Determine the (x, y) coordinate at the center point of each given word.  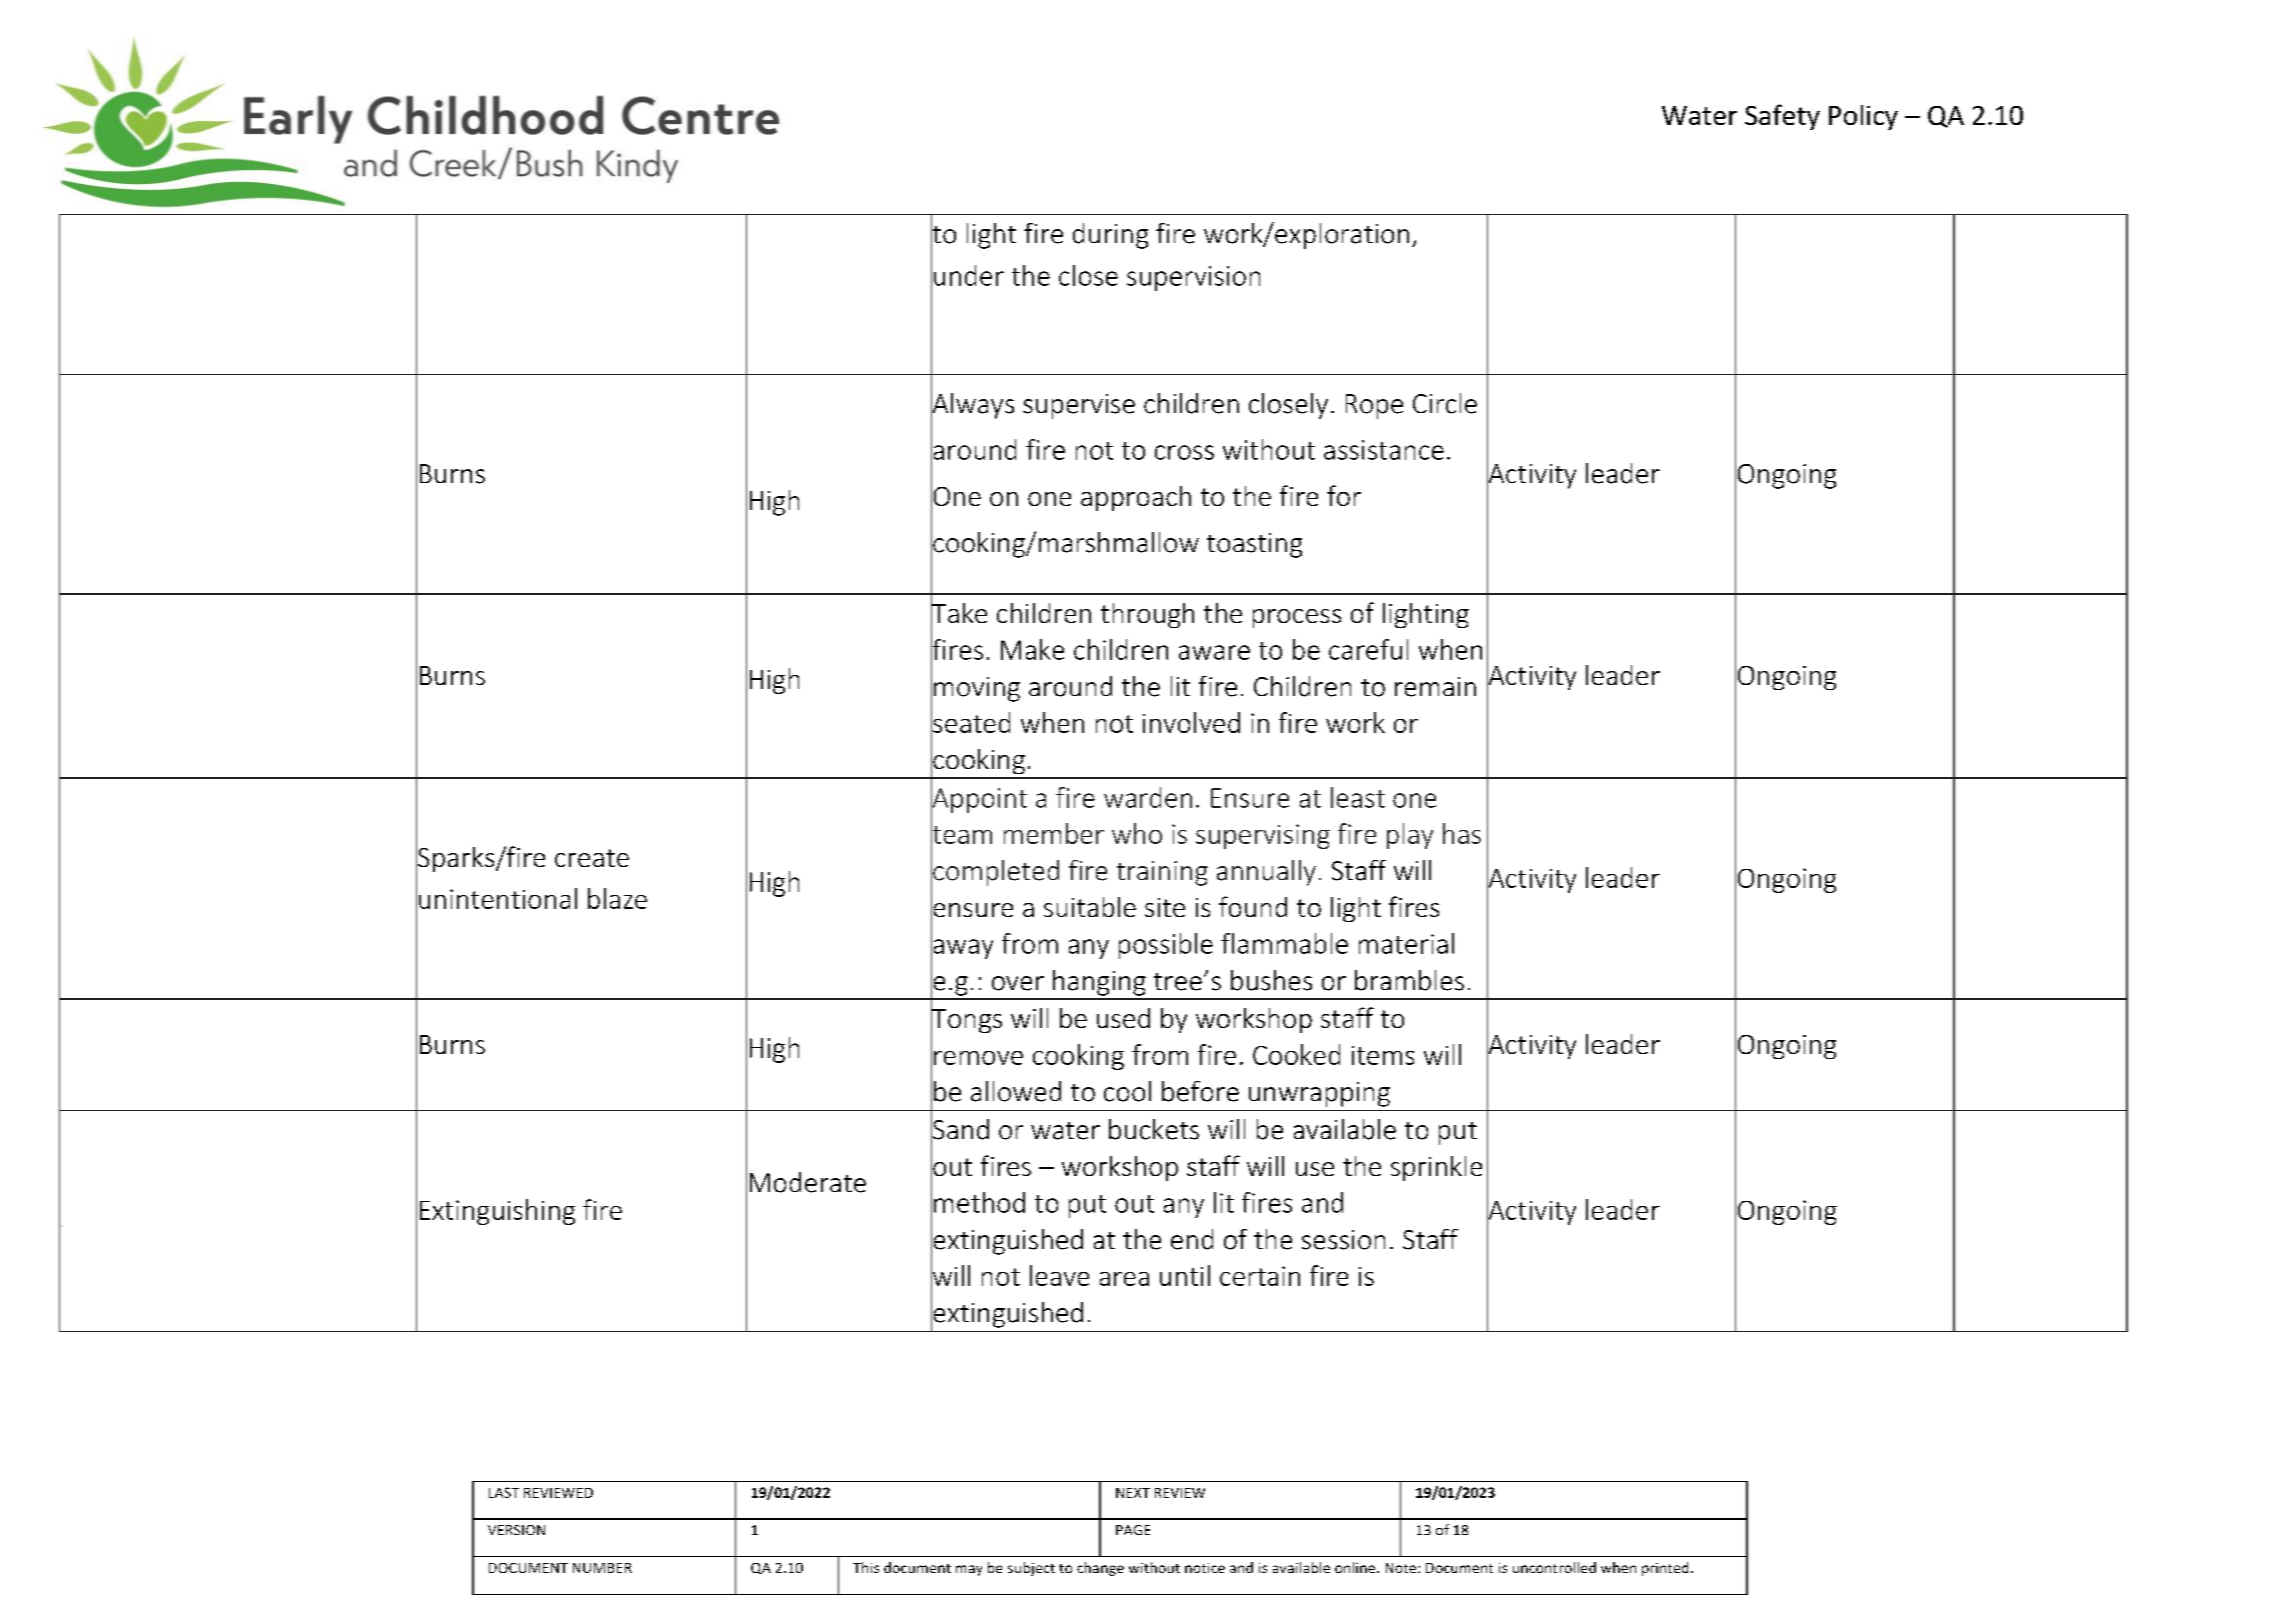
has (1462, 833)
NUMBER (602, 1568)
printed (1665, 1569)
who (1137, 833)
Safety (1782, 117)
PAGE (1133, 1530)
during (1110, 236)
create (592, 858)
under (969, 275)
